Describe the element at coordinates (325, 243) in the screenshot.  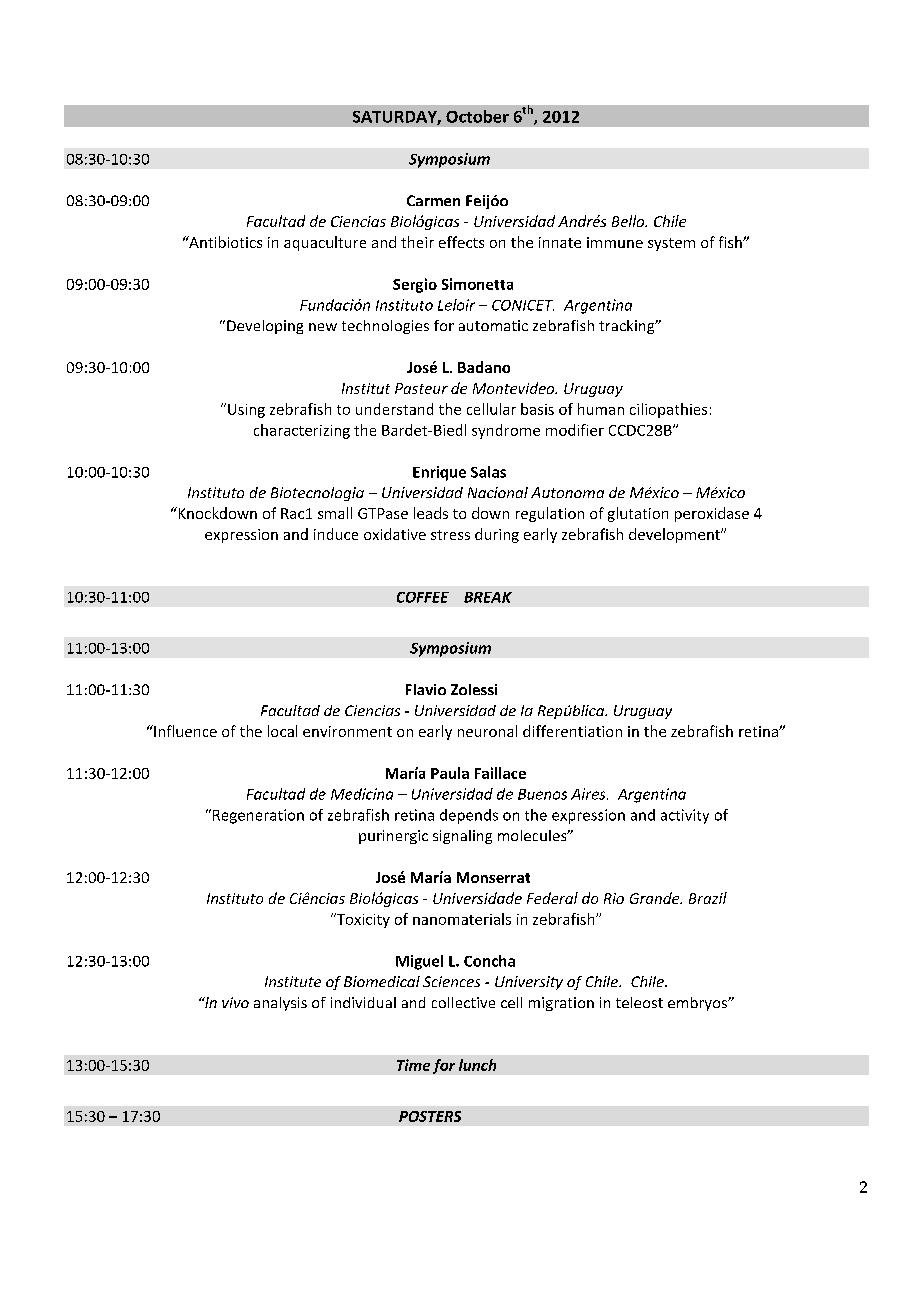
I see `aquaculture` at that location.
